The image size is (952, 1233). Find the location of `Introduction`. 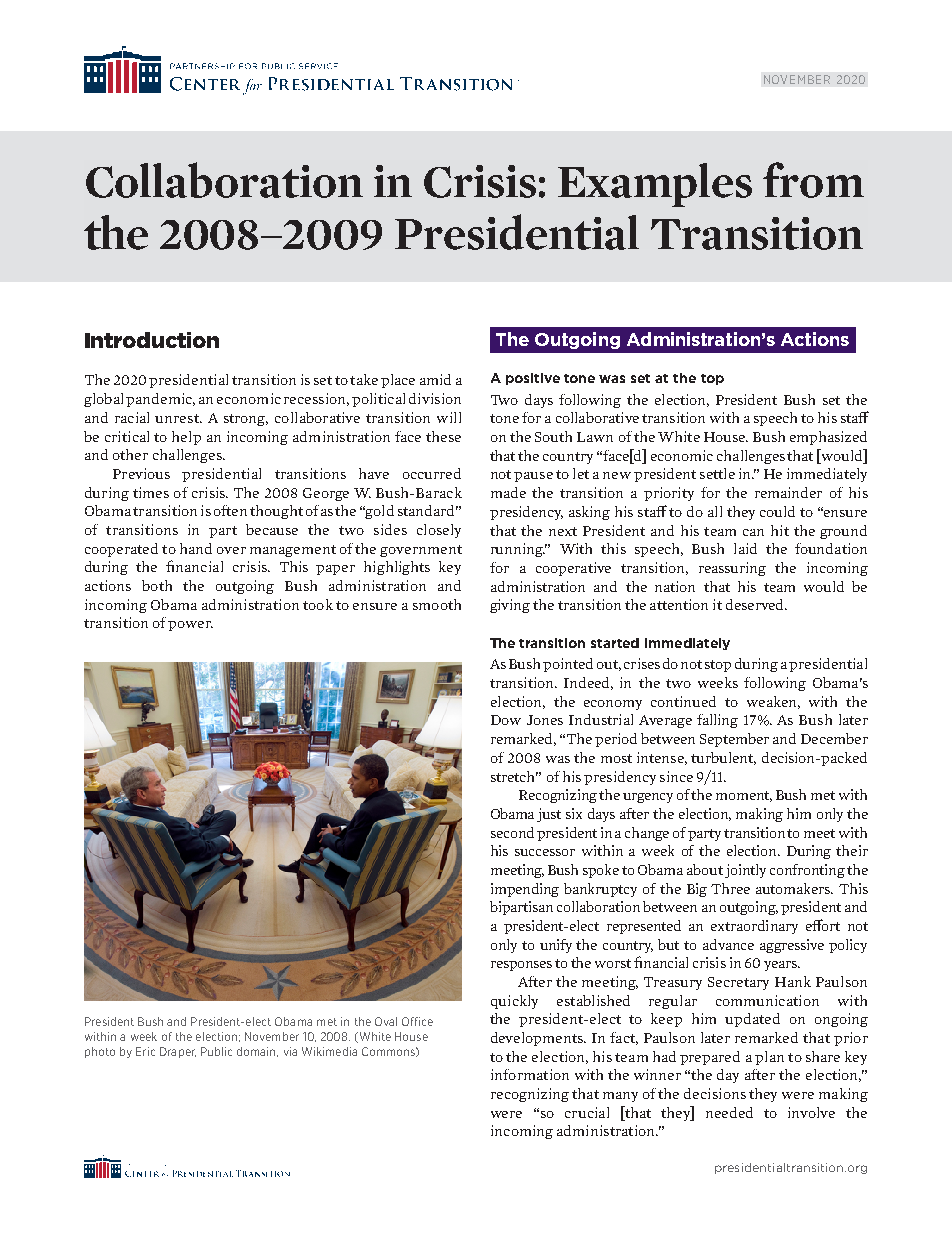

Introduction is located at coordinates (152, 340).
